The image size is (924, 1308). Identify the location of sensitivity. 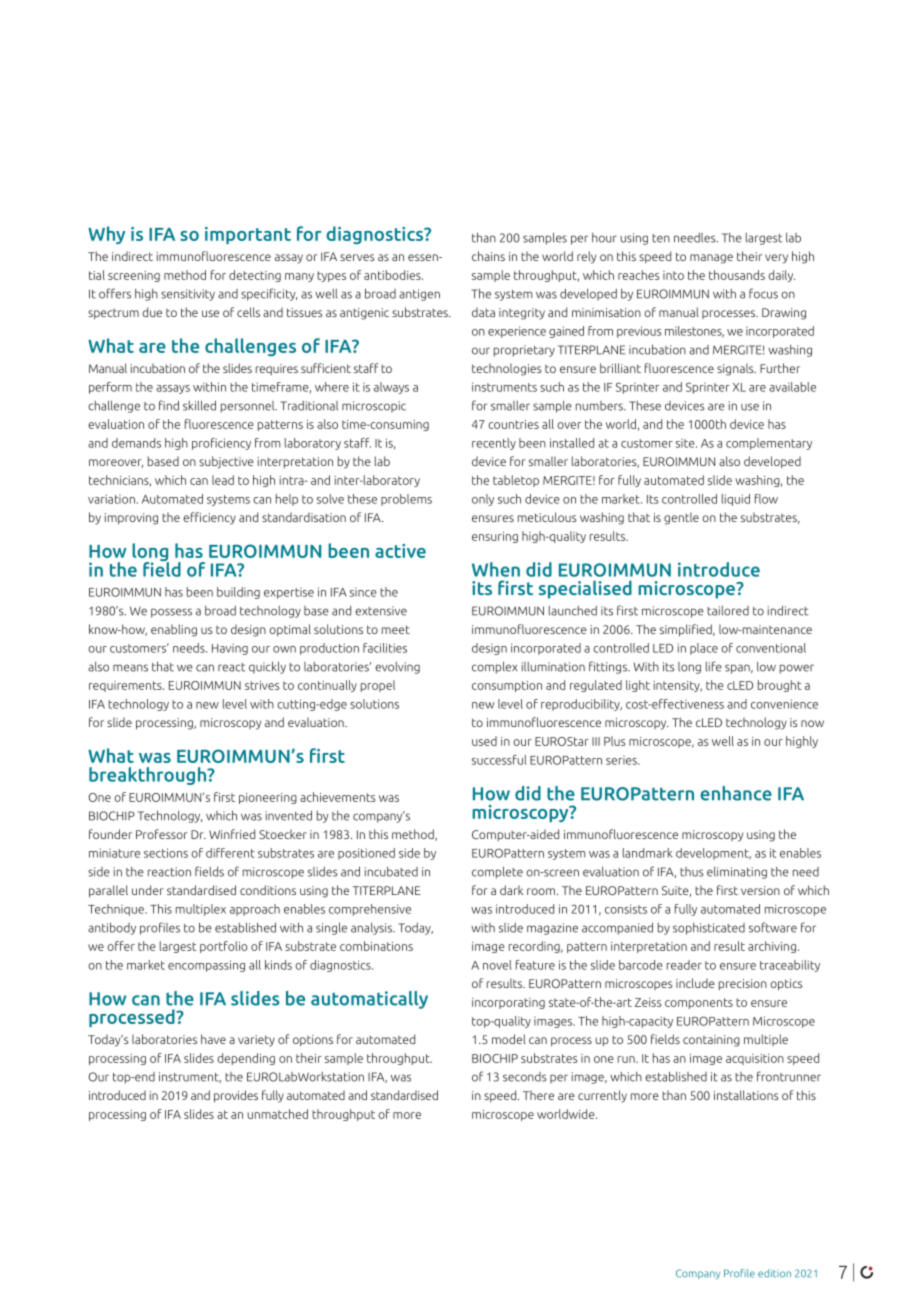
(188, 295).
